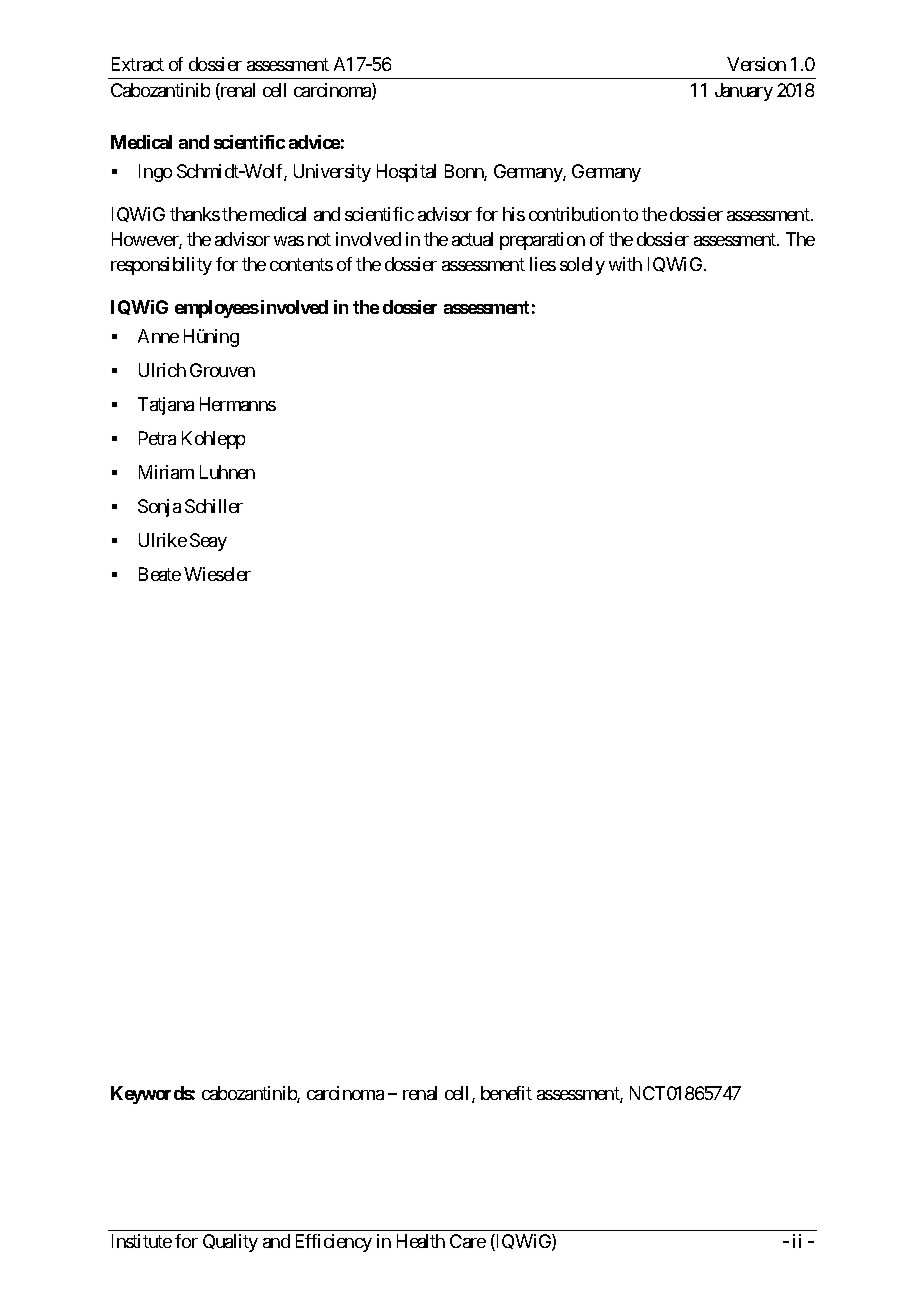 The image size is (924, 1308). Describe the element at coordinates (625, 264) in the page. I see `with` at that location.
